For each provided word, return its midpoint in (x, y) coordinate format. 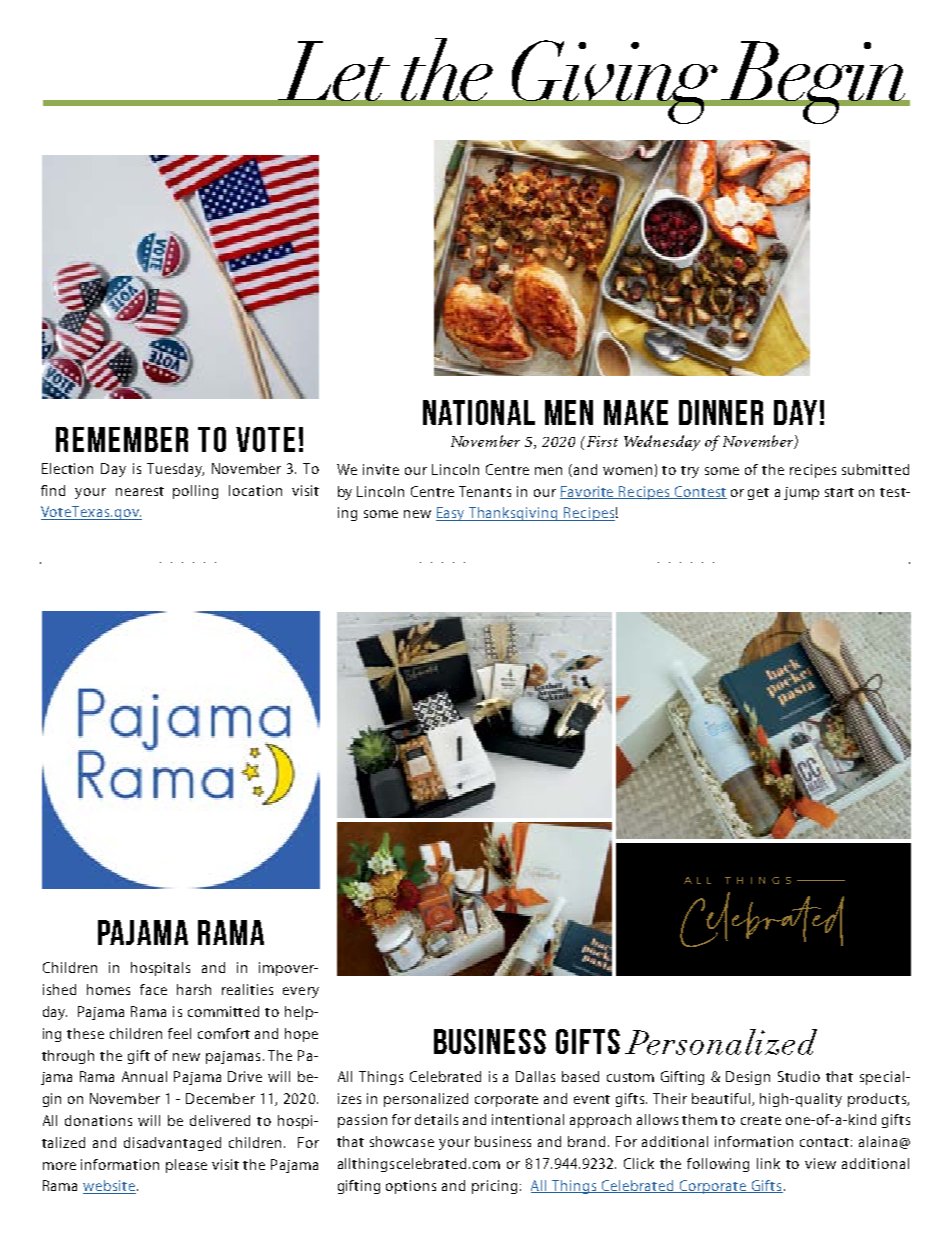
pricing (494, 1187)
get (758, 494)
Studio (799, 1076)
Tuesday (175, 470)
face (153, 989)
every (301, 992)
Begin (813, 82)
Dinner (721, 412)
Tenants (485, 491)
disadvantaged (172, 1144)
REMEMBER (122, 439)
